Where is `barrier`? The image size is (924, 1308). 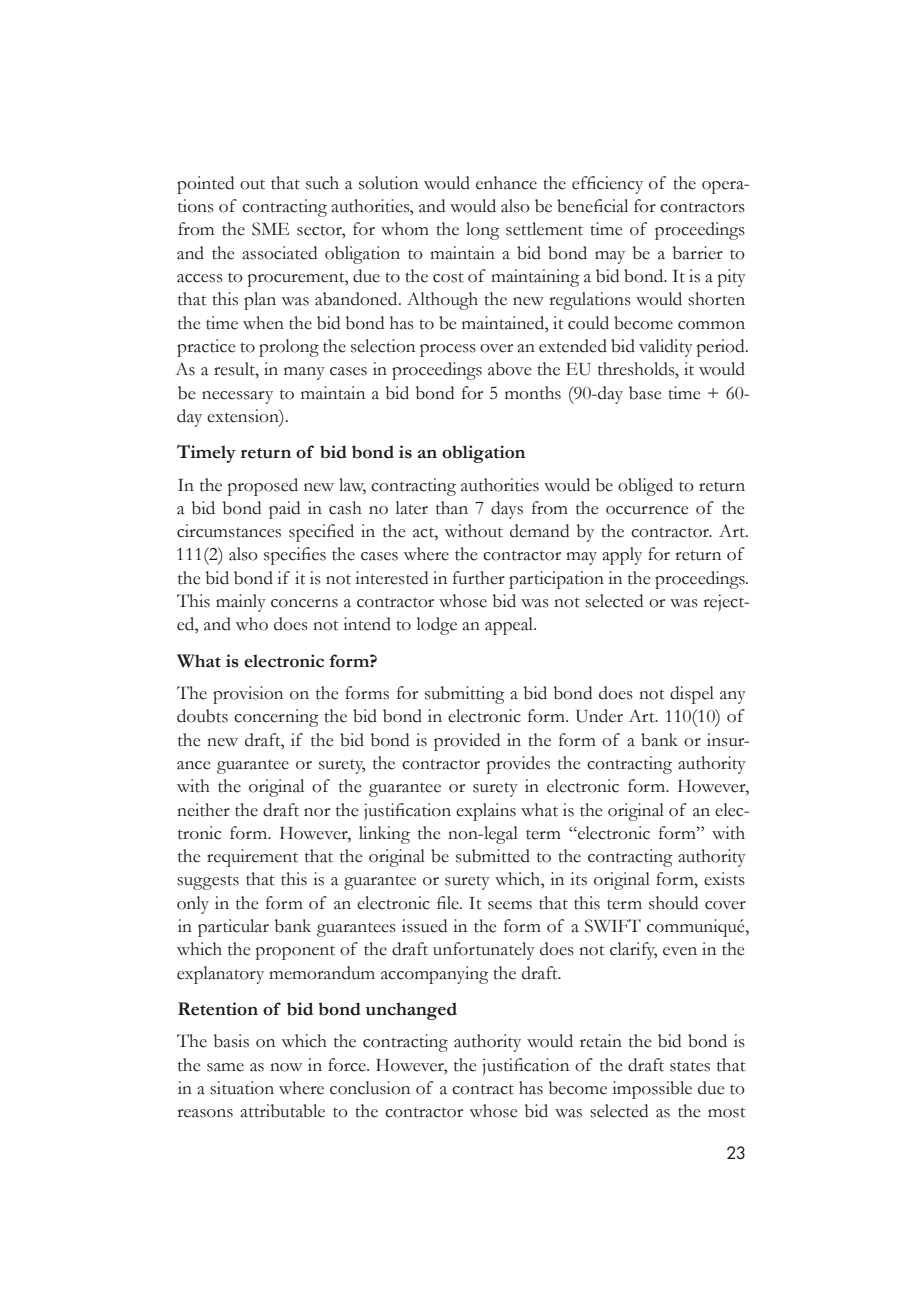 barrier is located at coordinates (698, 253).
